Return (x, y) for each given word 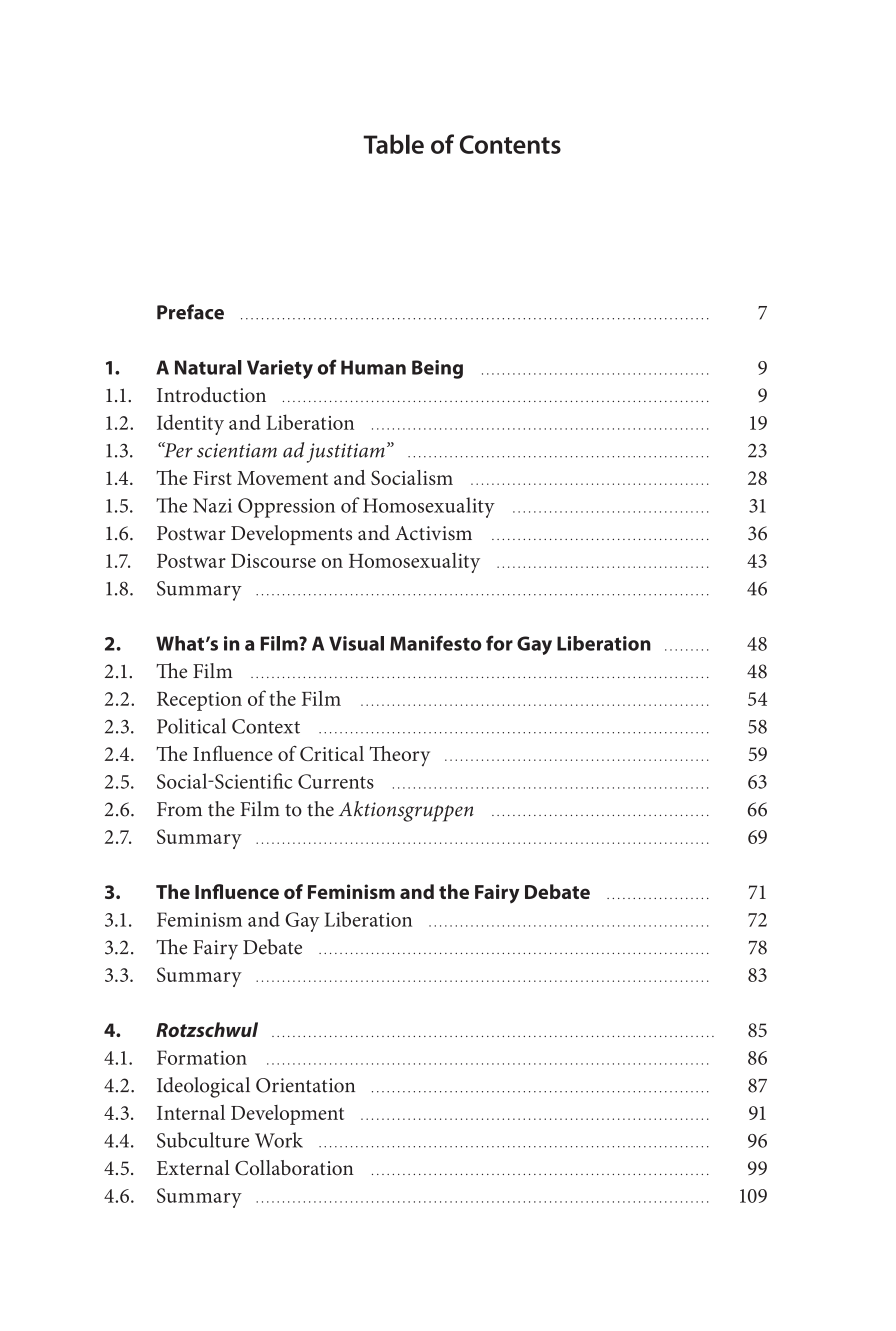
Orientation (305, 1085)
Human (373, 367)
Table (393, 144)
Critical (332, 753)
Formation (202, 1057)
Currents (336, 781)
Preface (190, 312)
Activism (433, 533)
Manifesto (436, 643)
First (212, 478)
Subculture (203, 1140)
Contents (510, 144)
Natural (208, 367)
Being (437, 369)
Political (191, 726)
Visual (356, 643)
